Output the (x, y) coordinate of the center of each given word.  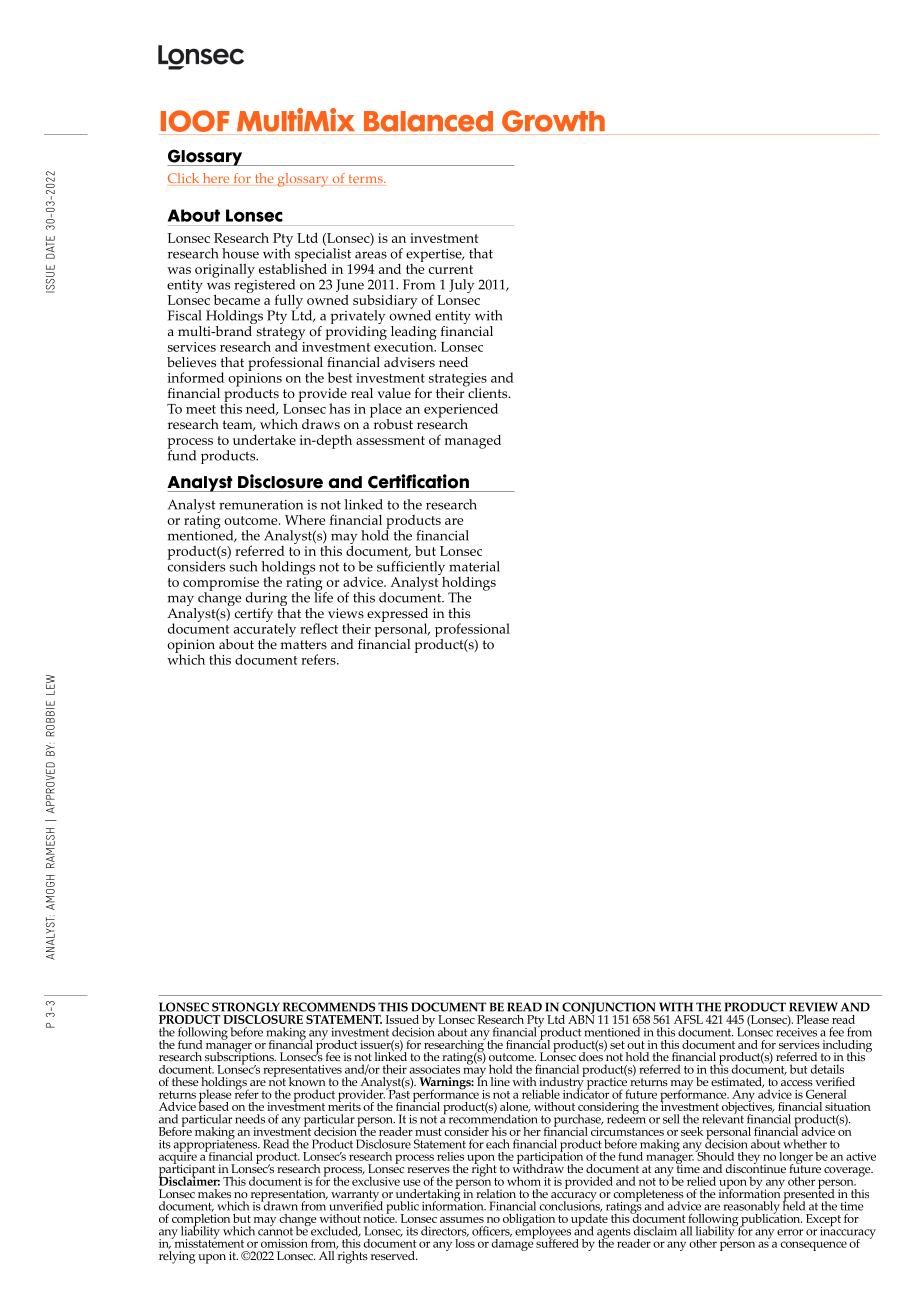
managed (473, 442)
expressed (397, 616)
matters (303, 645)
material (474, 566)
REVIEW (813, 1007)
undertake (264, 439)
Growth (553, 121)
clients (488, 392)
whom (524, 1181)
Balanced (428, 121)
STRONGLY (246, 1007)
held (794, 1205)
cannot (275, 1230)
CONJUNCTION (610, 1009)
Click (183, 178)
